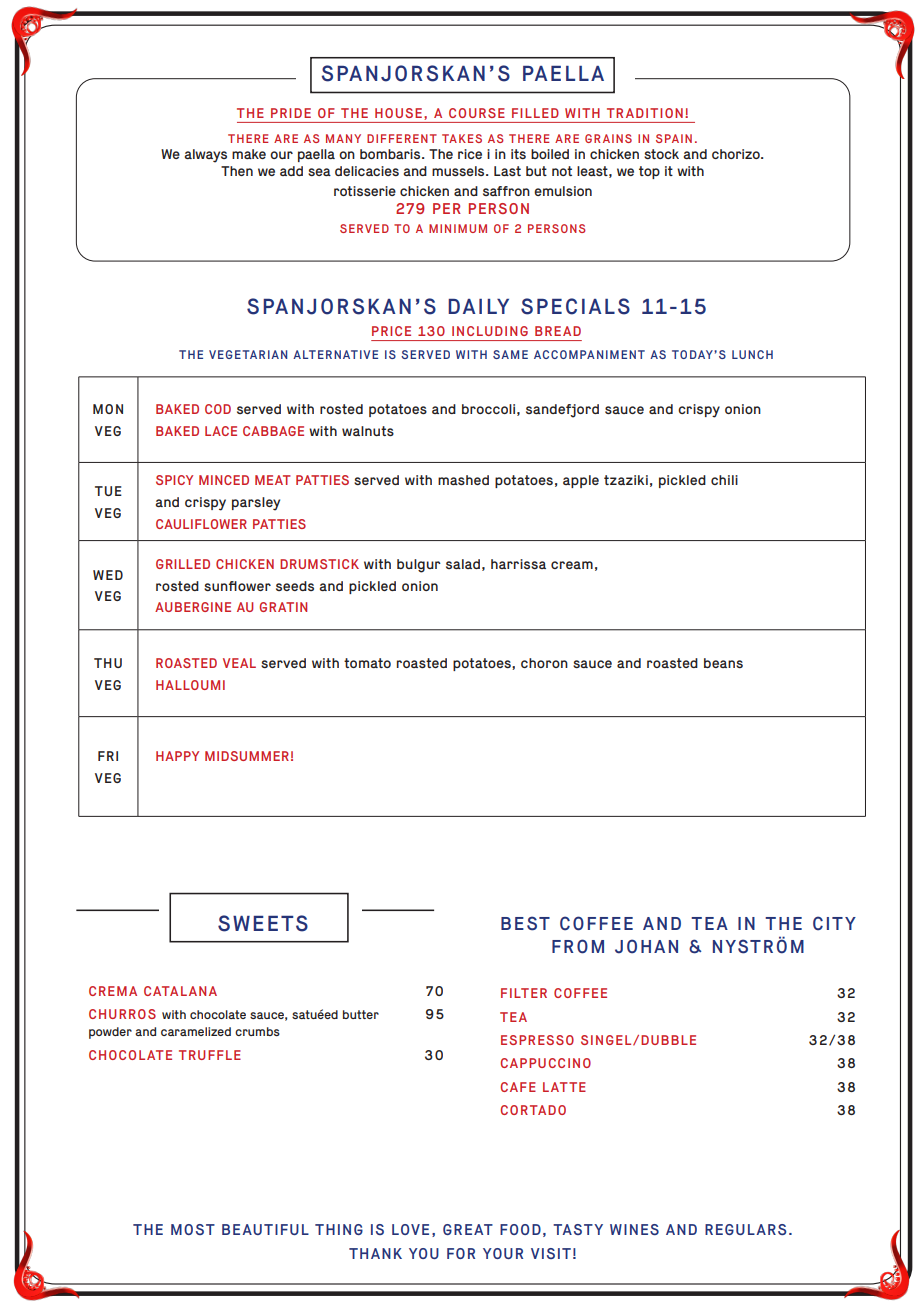  What do you see at coordinates (193, 1229) in the document?
I see `MOST` at bounding box center [193, 1229].
